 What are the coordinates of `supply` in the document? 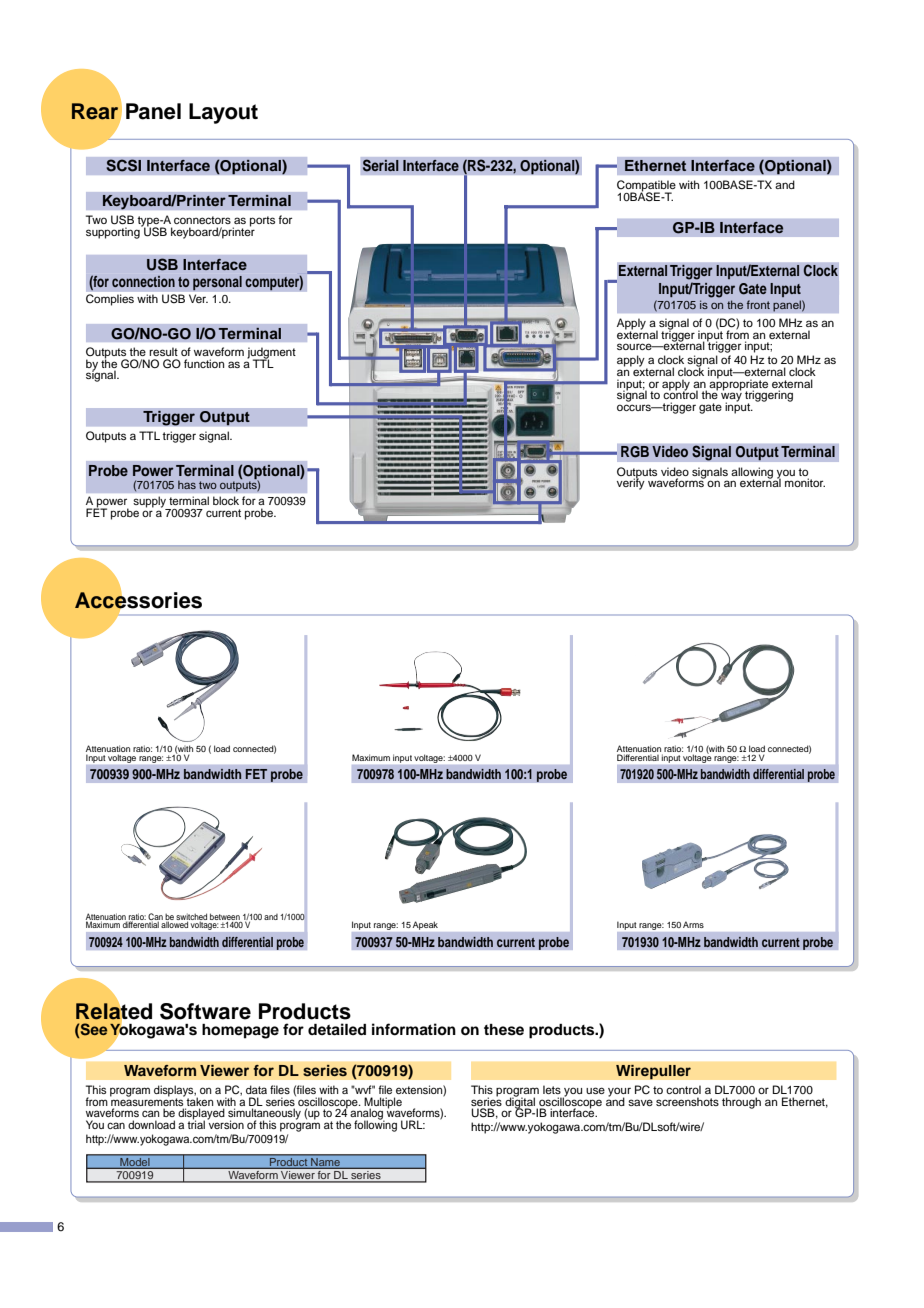 It's located at (151, 503).
